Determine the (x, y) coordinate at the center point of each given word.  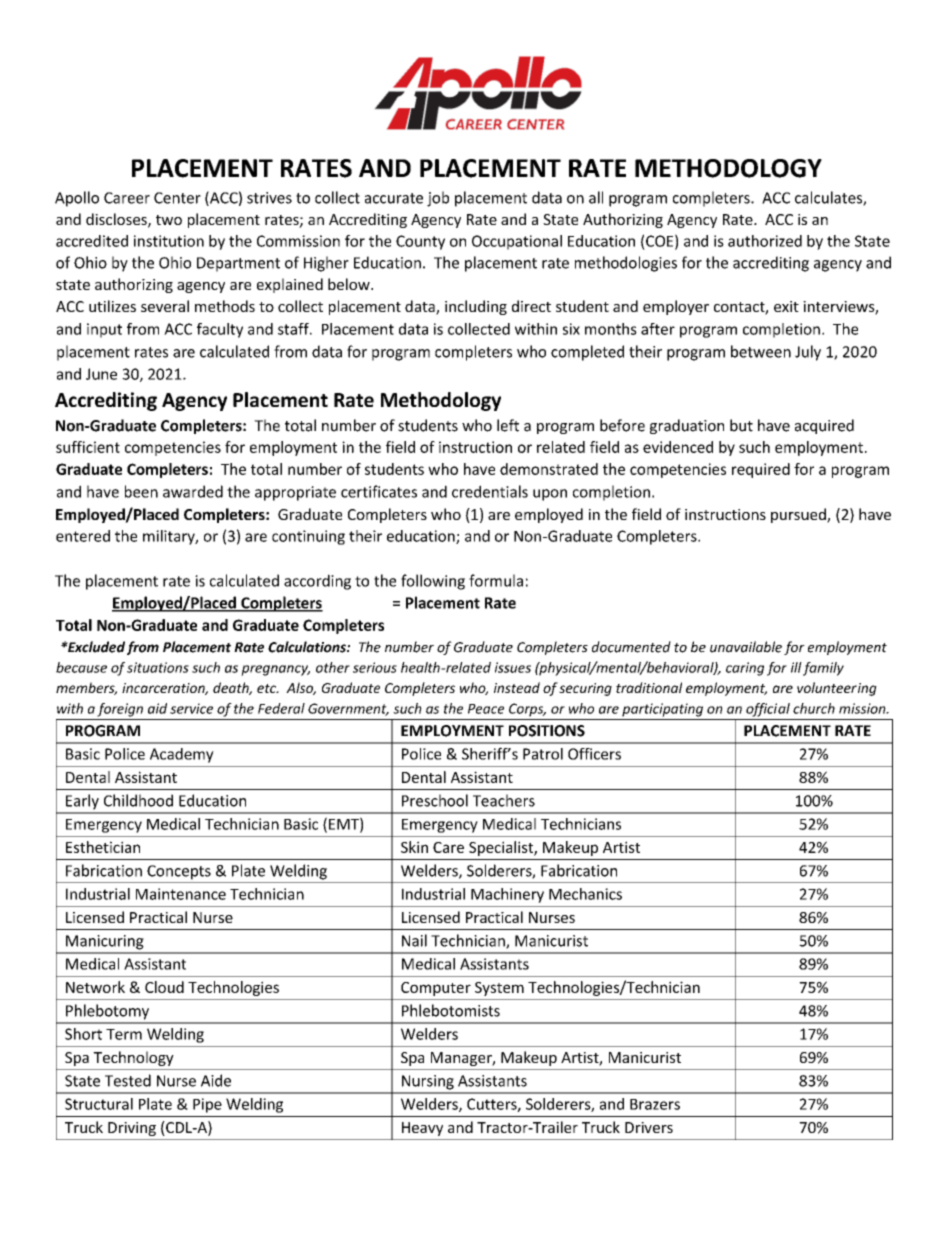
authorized (765, 241)
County (420, 242)
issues (513, 667)
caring (745, 669)
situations (158, 667)
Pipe (207, 1105)
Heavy (422, 1129)
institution (169, 241)
